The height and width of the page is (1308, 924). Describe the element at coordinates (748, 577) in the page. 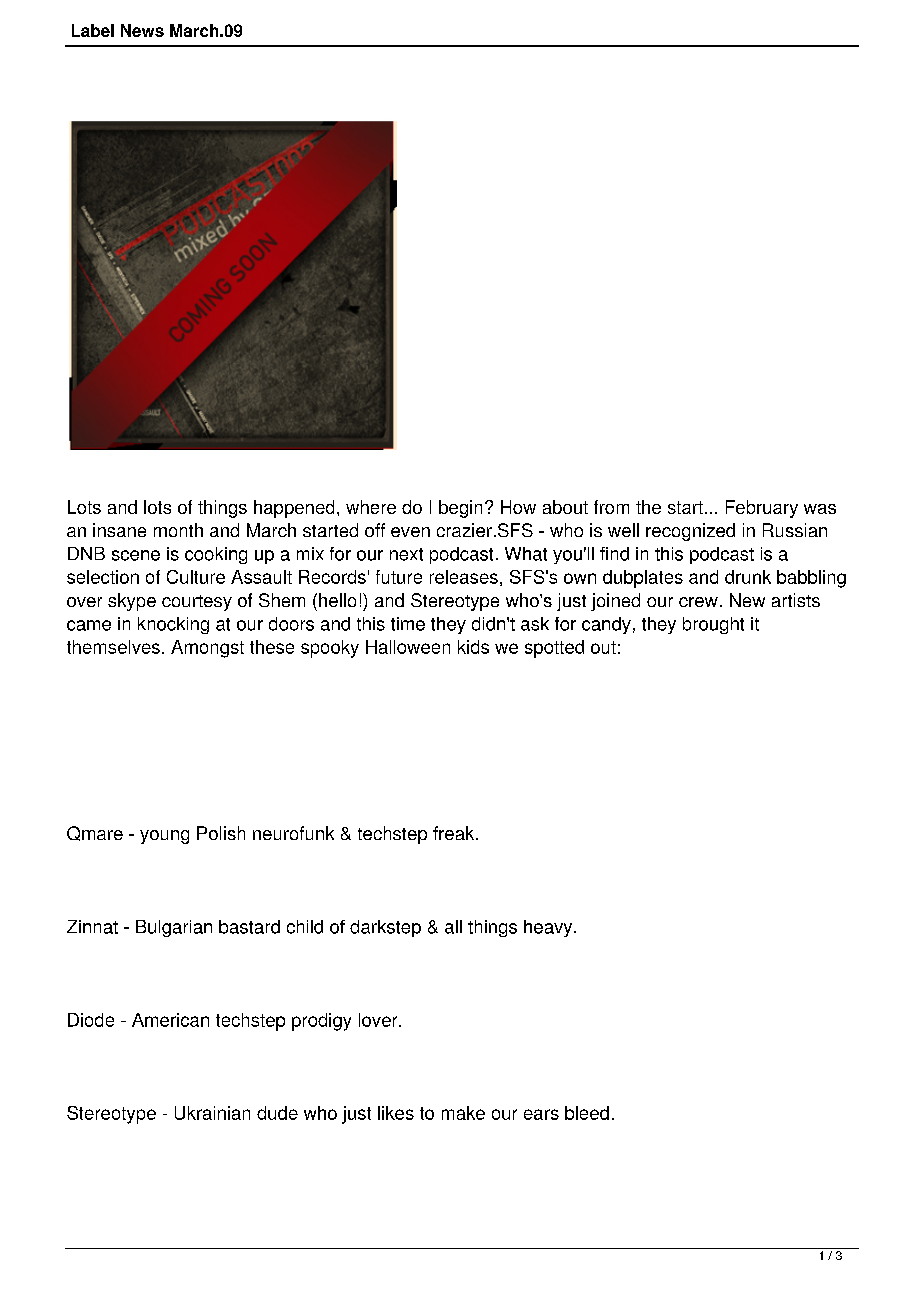

I see `drunk` at that location.
